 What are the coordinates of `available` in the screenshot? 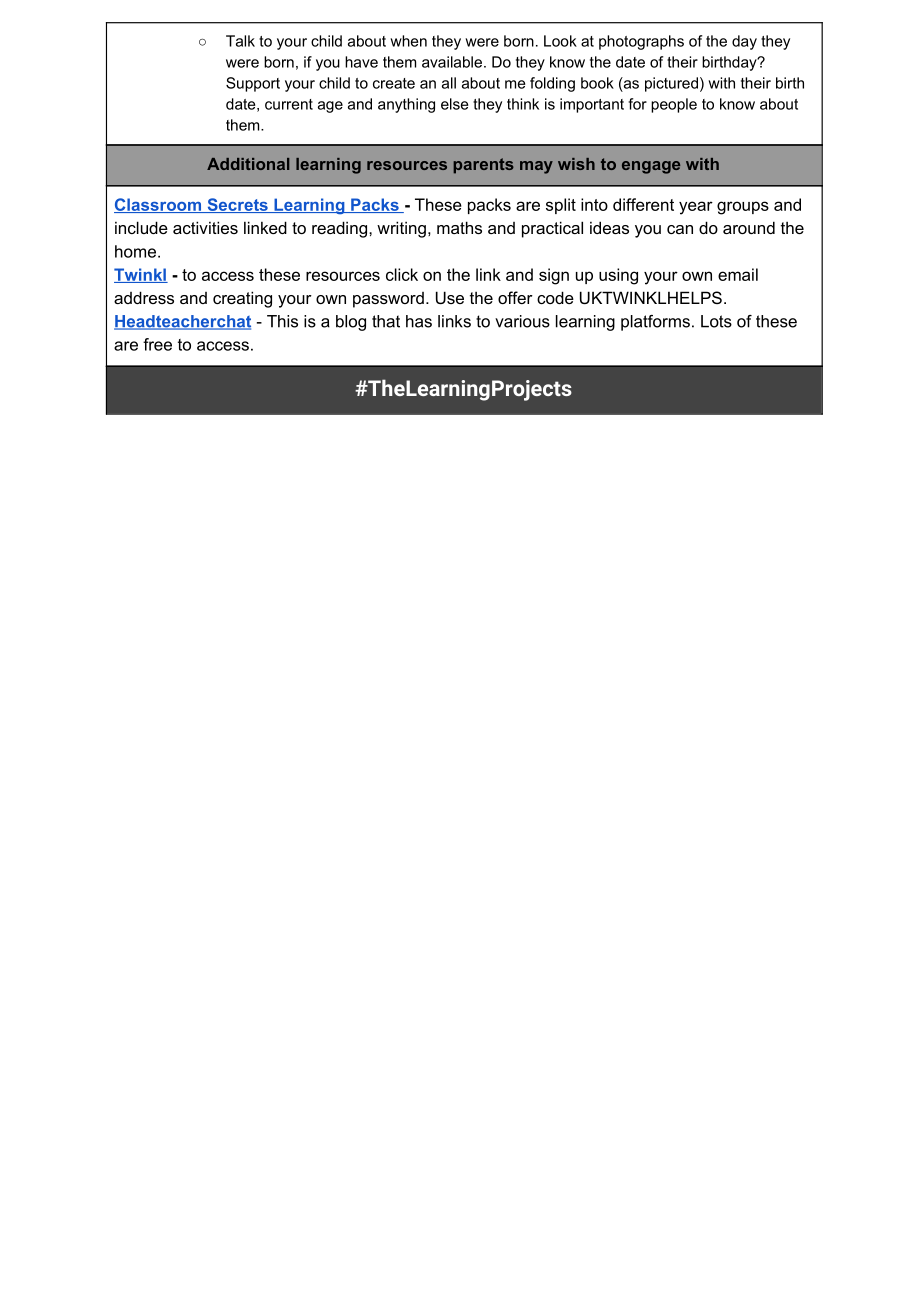 It's located at (453, 62).
